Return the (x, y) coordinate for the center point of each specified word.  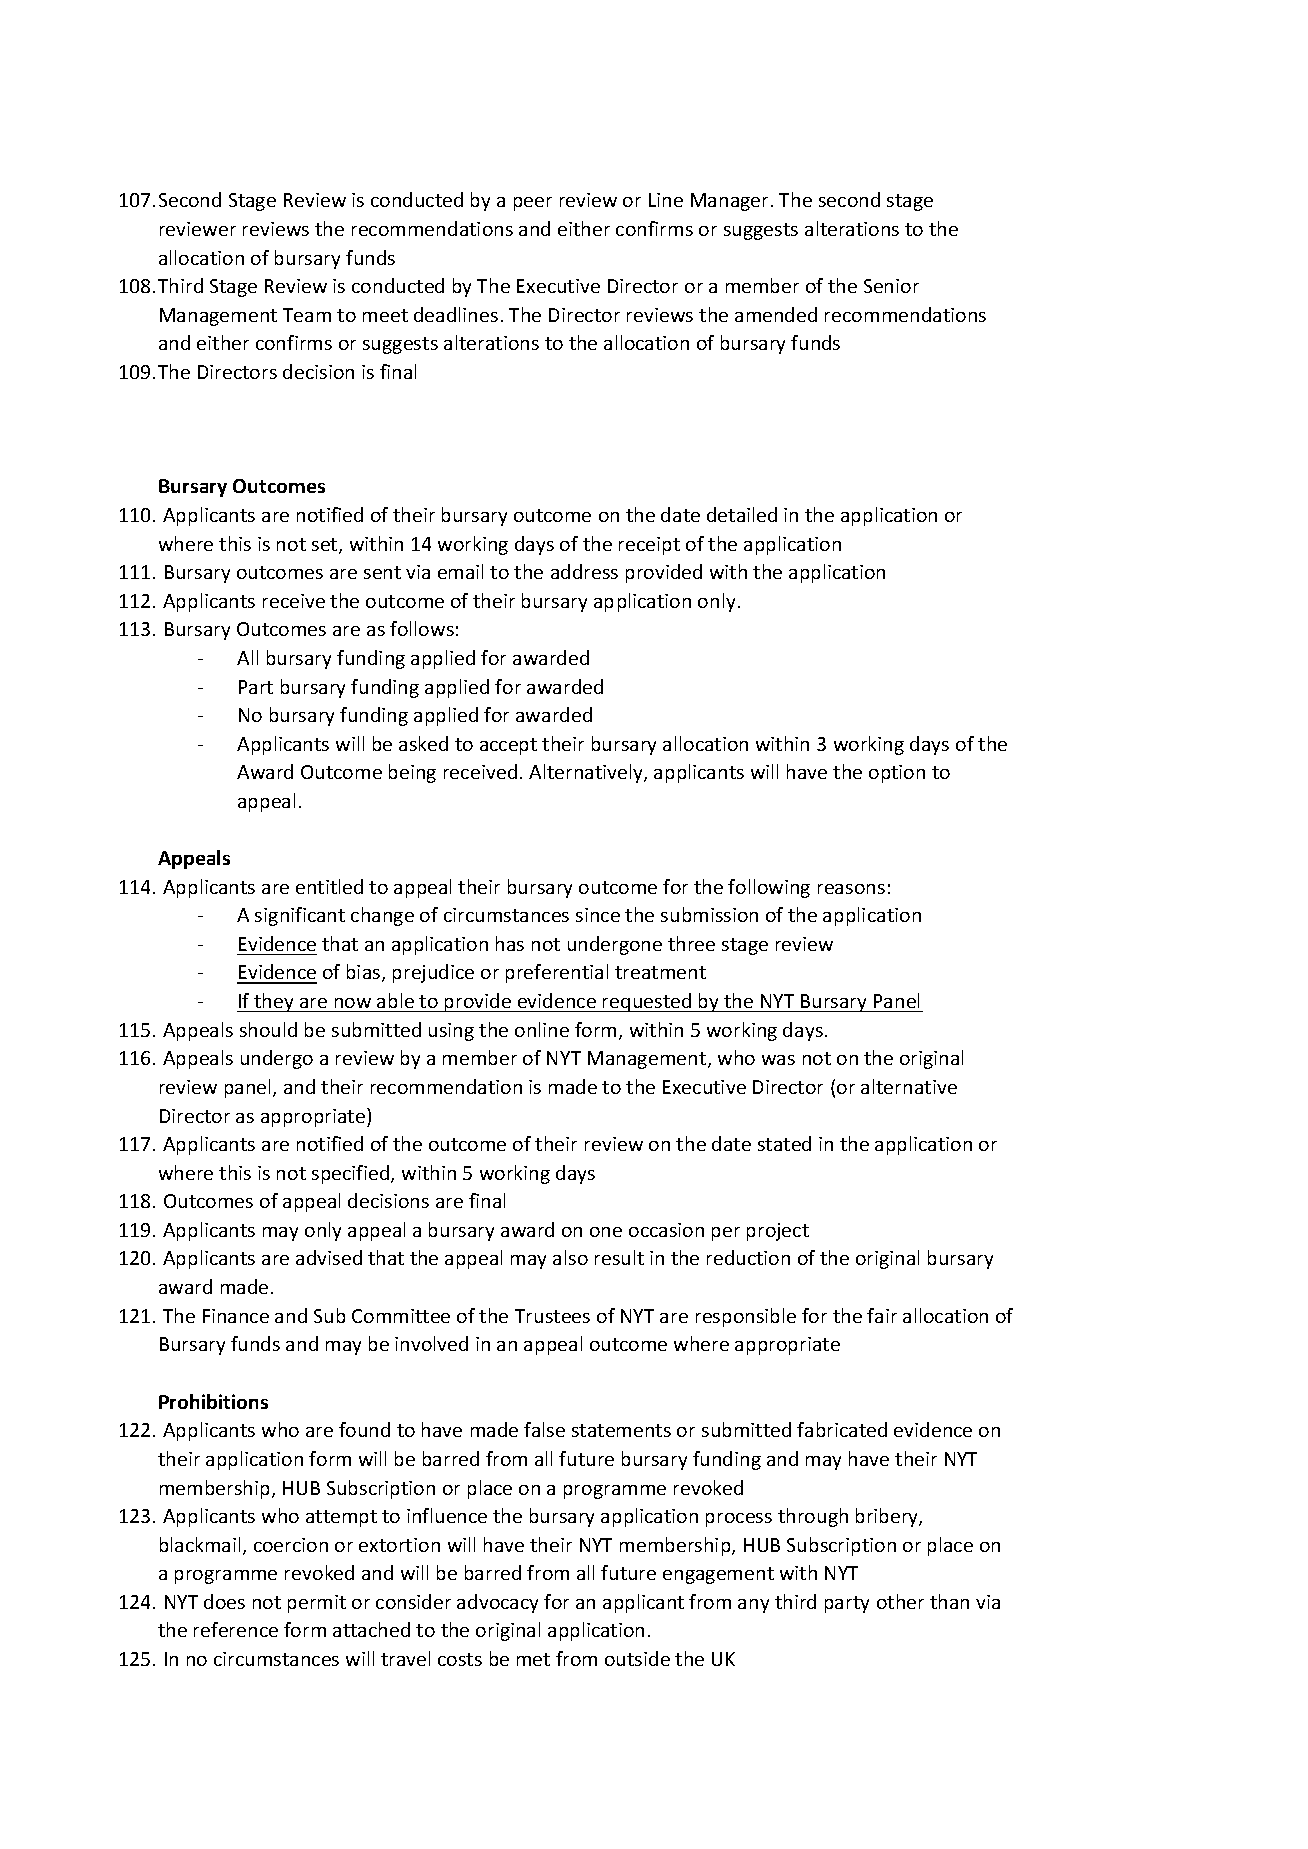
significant (300, 916)
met (533, 1659)
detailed (742, 514)
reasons (851, 889)
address (584, 571)
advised (329, 1257)
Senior (891, 286)
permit (317, 1604)
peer (533, 204)
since (598, 915)
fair (882, 1315)
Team (307, 315)
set (326, 546)
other (900, 1601)
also (570, 1257)
